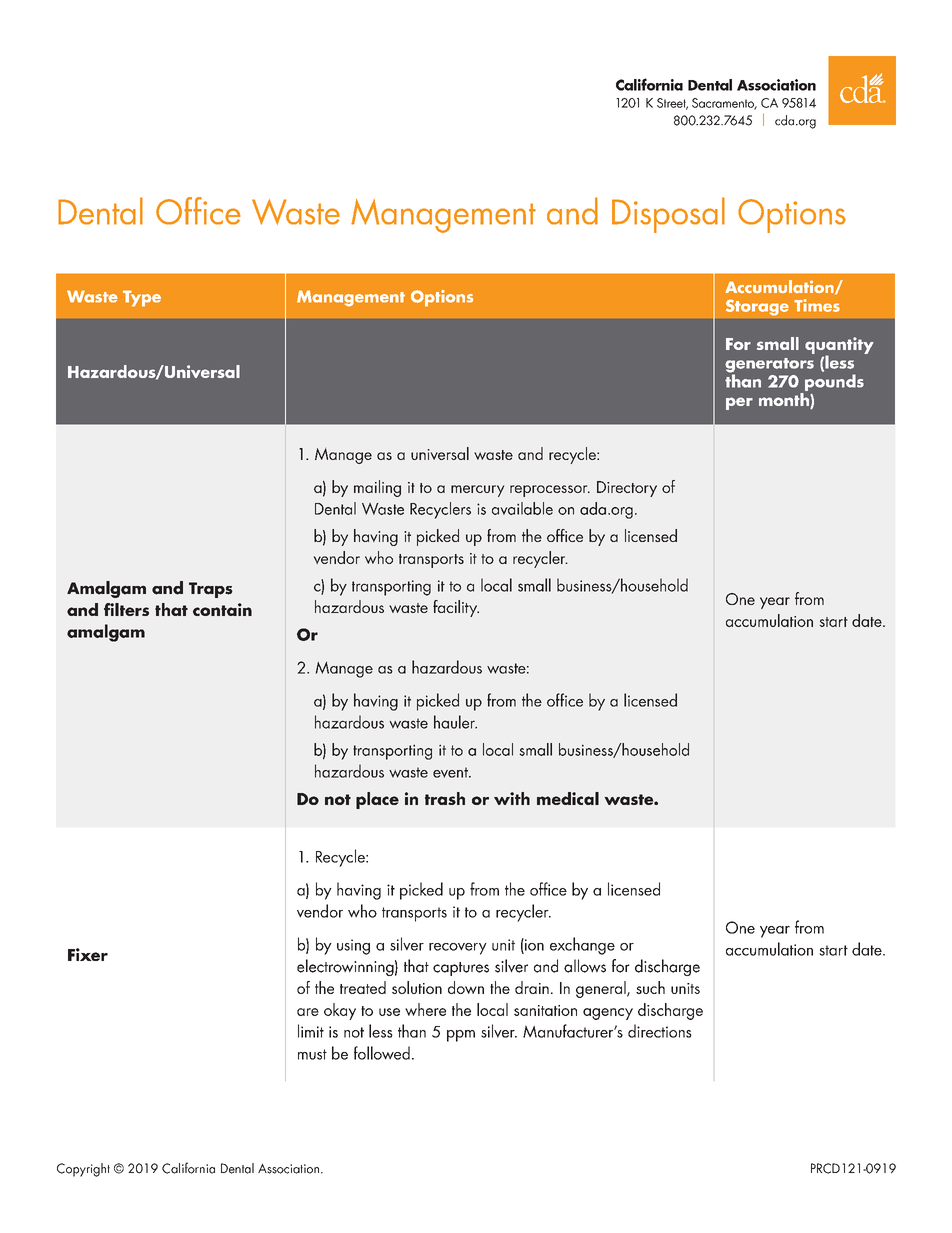 This document has height=1233, width=952. I want to click on Traps, so click(211, 590).
